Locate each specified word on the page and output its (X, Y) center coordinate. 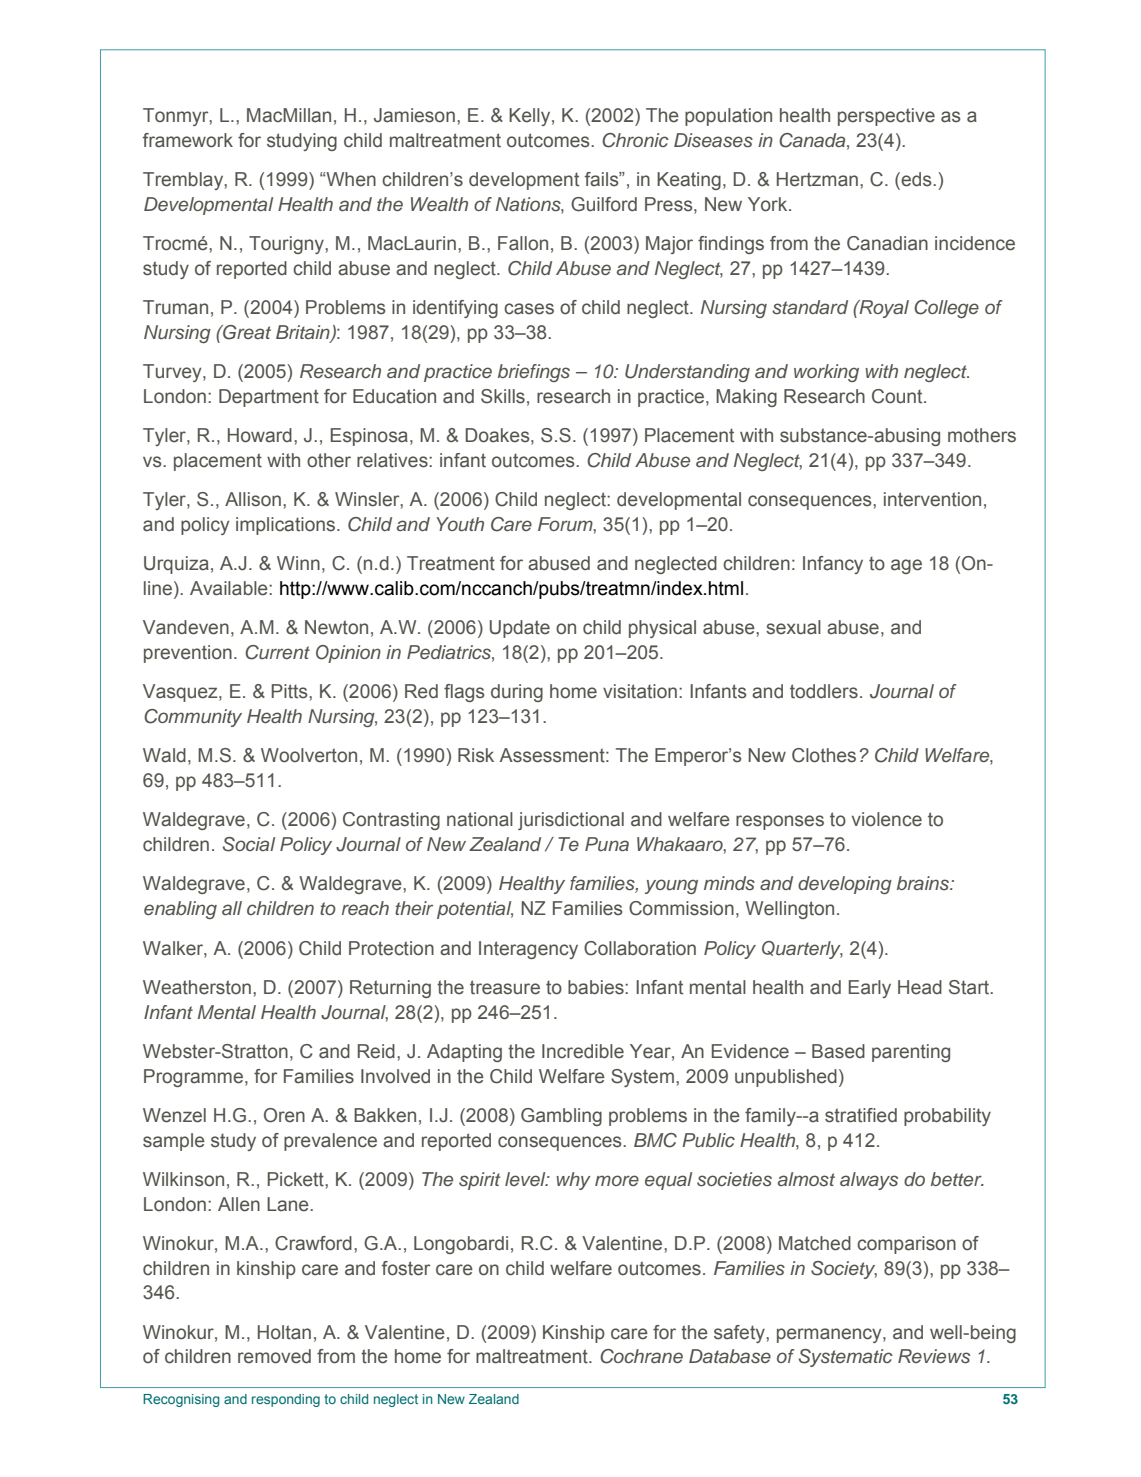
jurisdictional (571, 821)
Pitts (291, 691)
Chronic (635, 140)
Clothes (824, 755)
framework (188, 140)
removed (274, 1356)
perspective (886, 117)
